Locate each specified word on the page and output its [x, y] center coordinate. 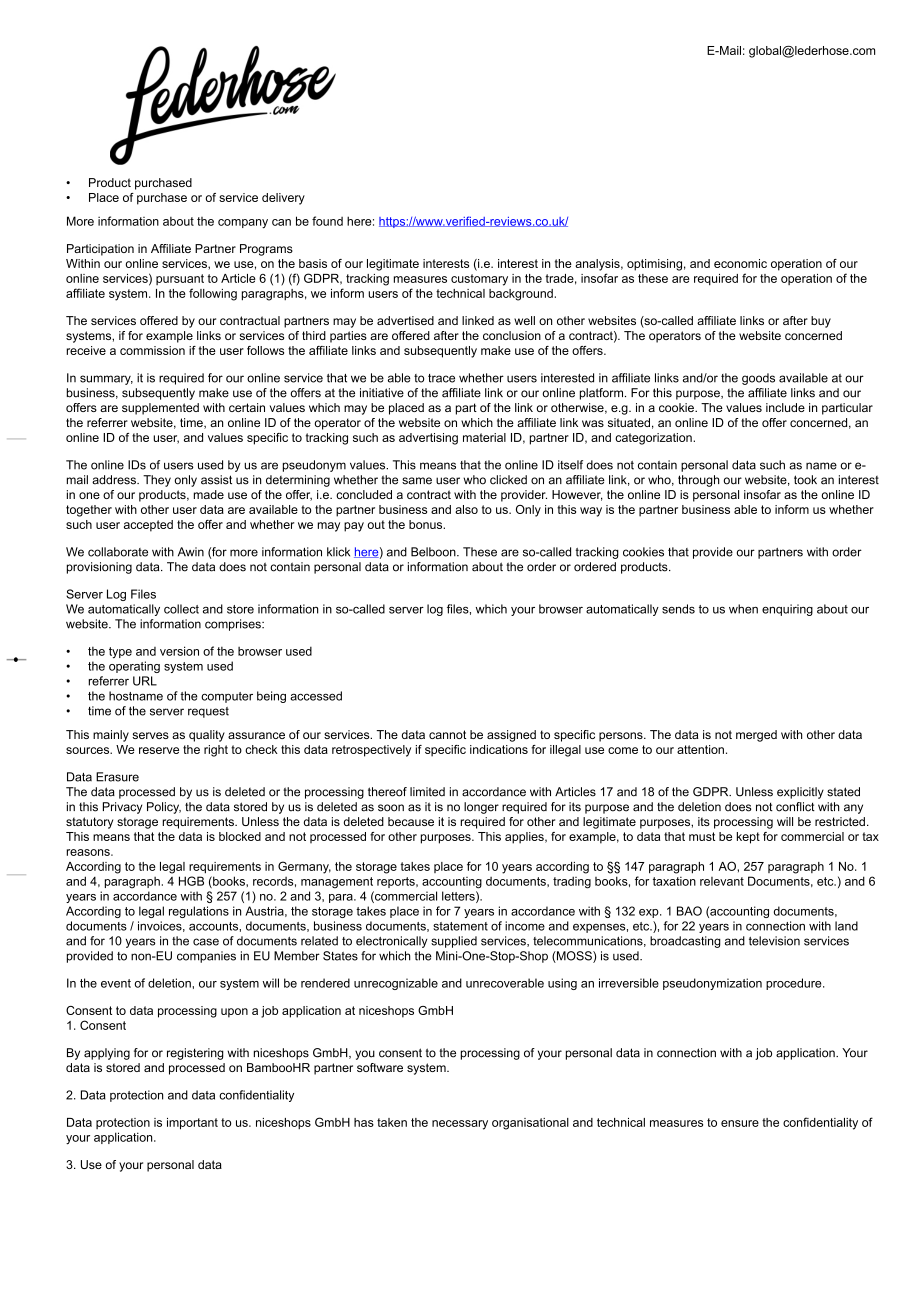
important [192, 1124]
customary [479, 280]
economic [740, 263]
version [179, 651]
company [243, 224]
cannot [447, 734]
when [743, 609]
